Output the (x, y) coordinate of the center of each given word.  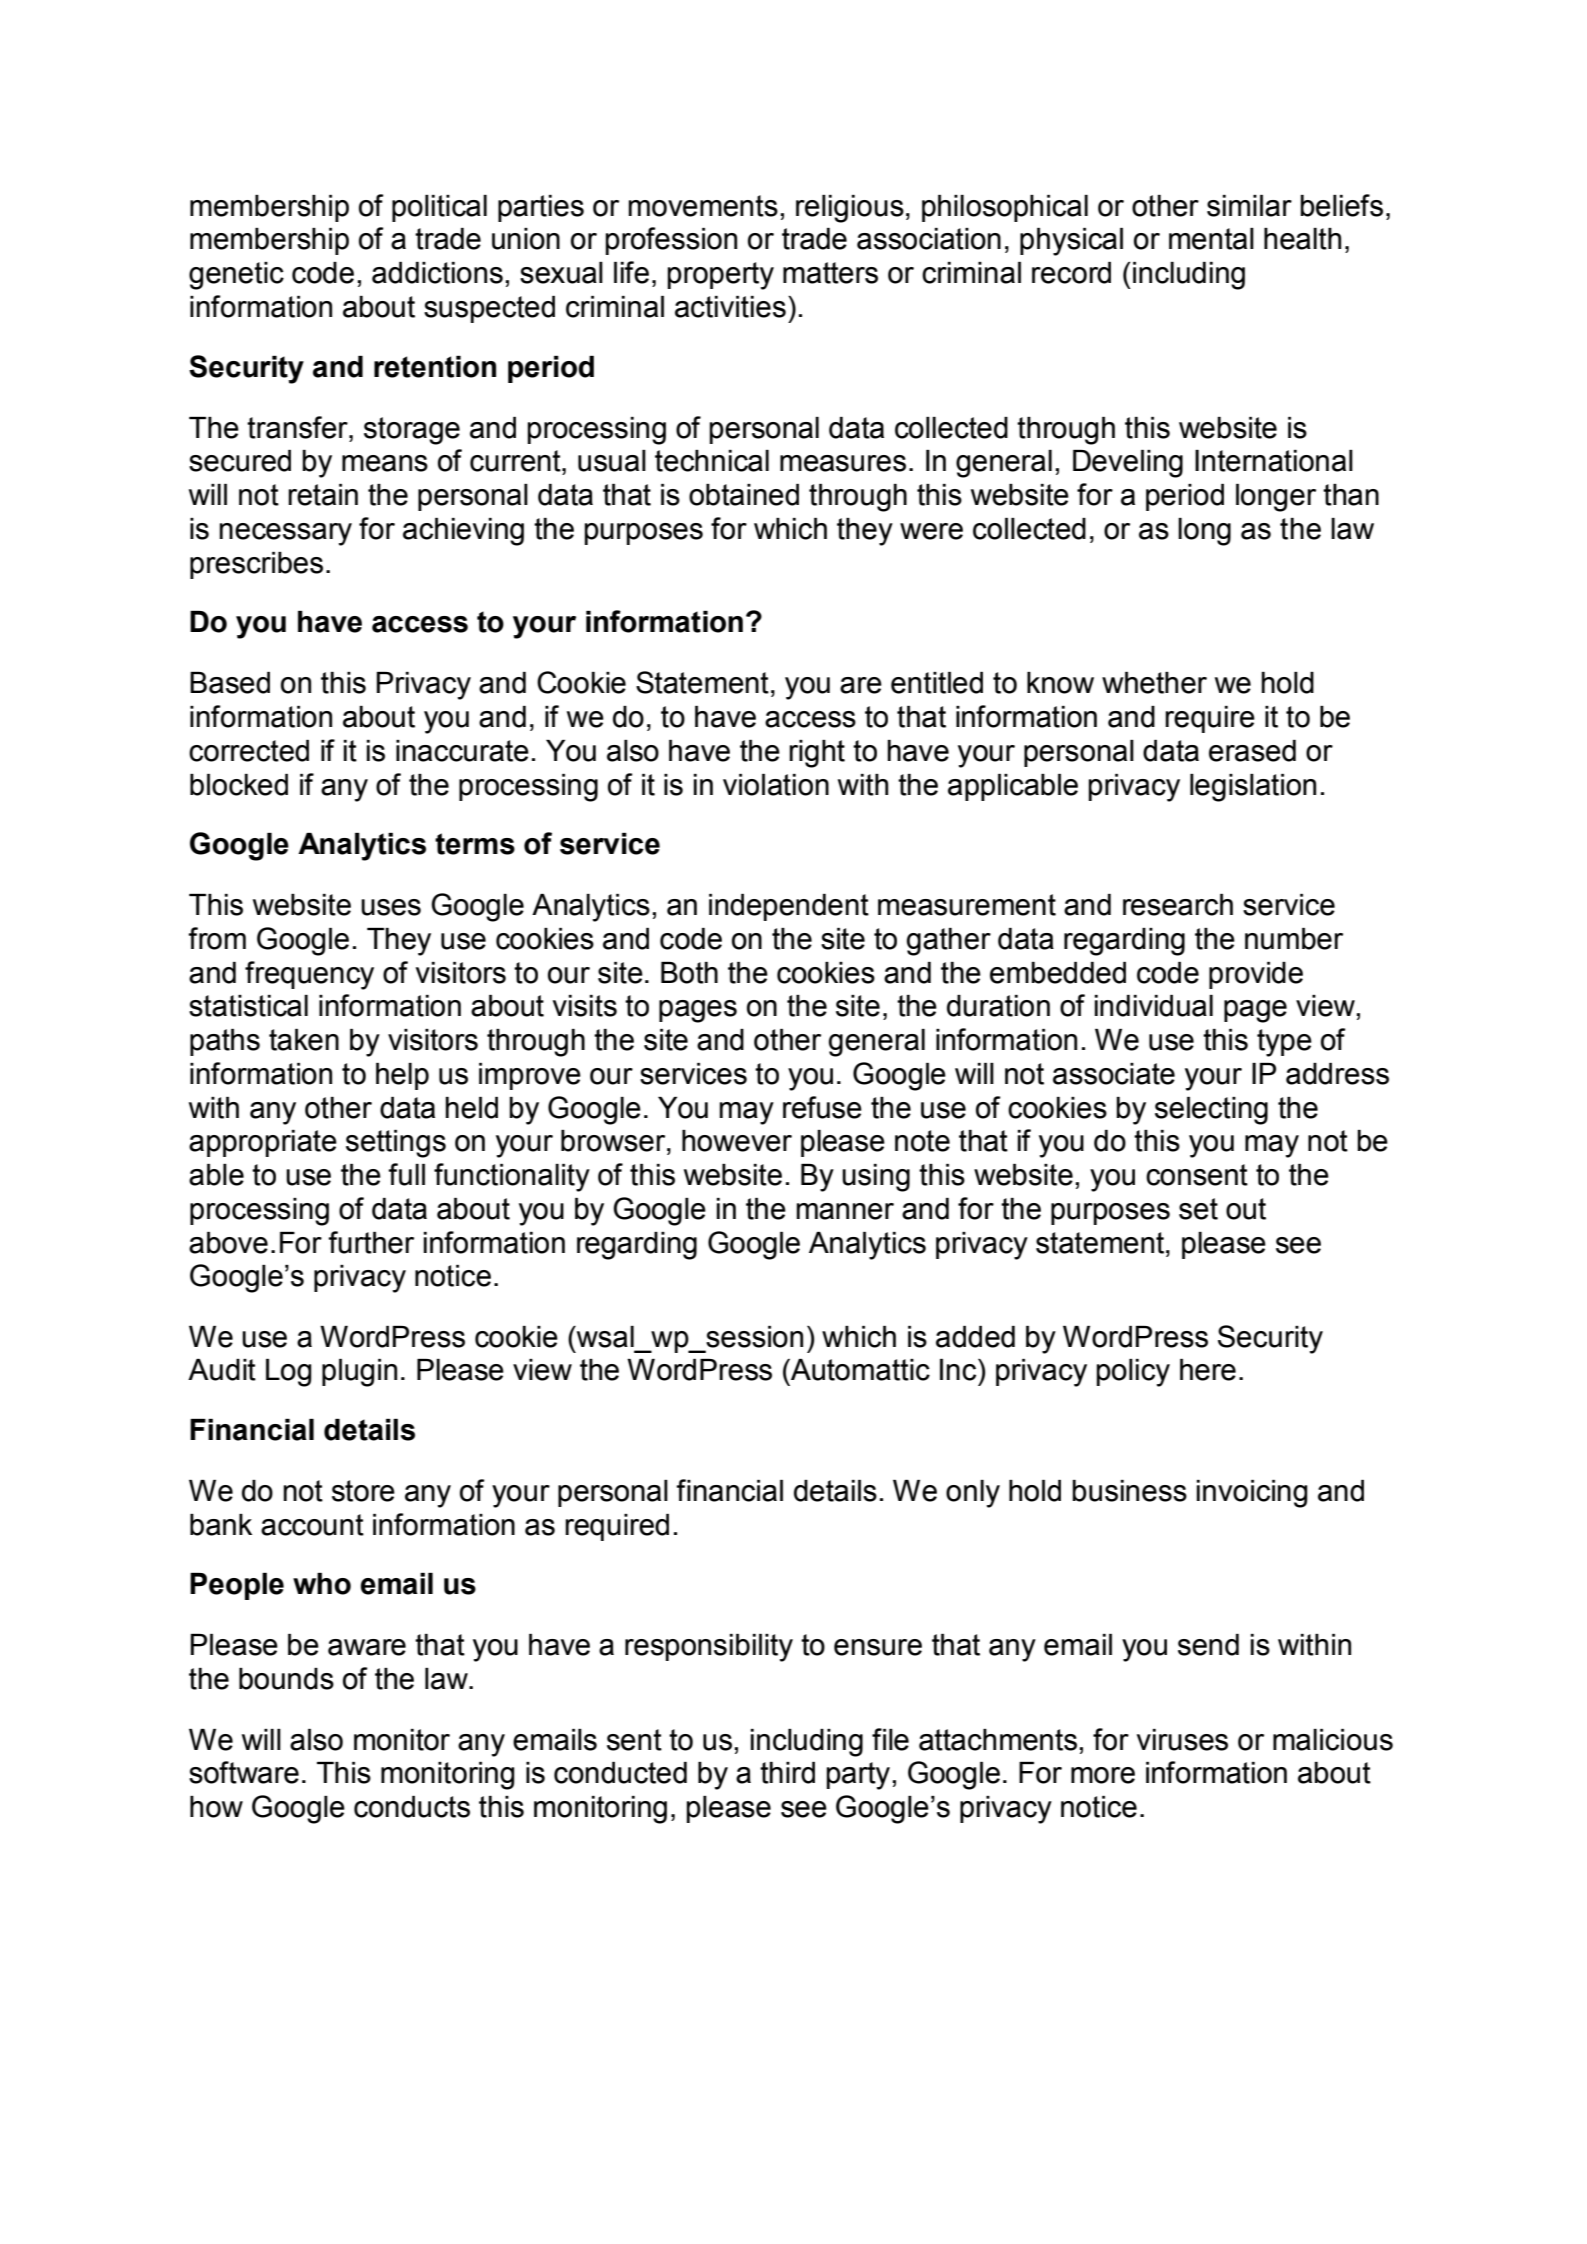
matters (830, 273)
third (787, 1773)
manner (845, 1211)
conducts (412, 1807)
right (817, 754)
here (1208, 1370)
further (371, 1242)
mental (1211, 239)
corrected (249, 751)
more (1103, 1775)
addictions (437, 273)
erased (1252, 751)
